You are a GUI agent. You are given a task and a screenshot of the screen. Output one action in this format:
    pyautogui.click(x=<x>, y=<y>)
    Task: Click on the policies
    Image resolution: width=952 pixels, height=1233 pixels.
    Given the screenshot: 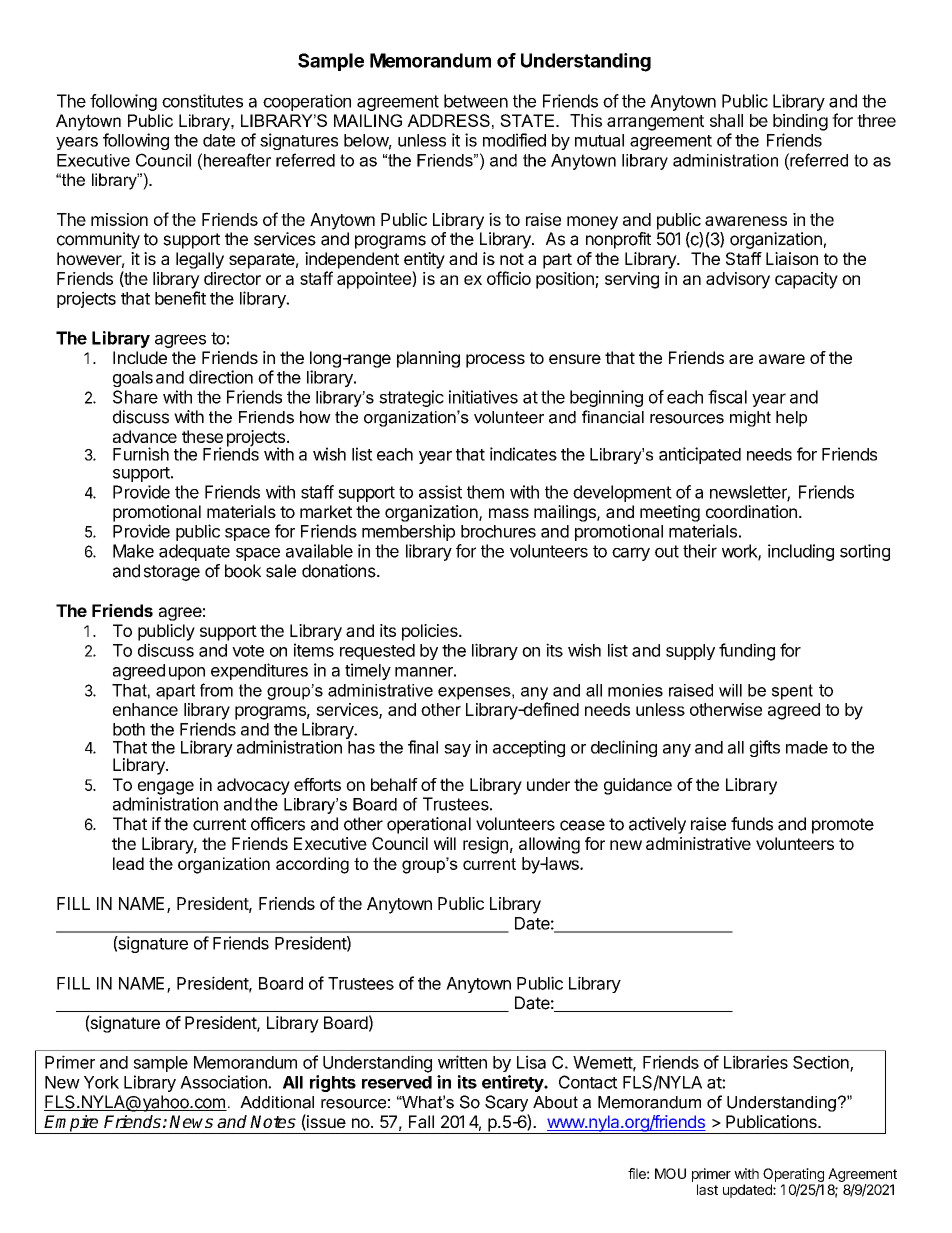 What is the action you would take?
    pyautogui.click(x=431, y=632)
